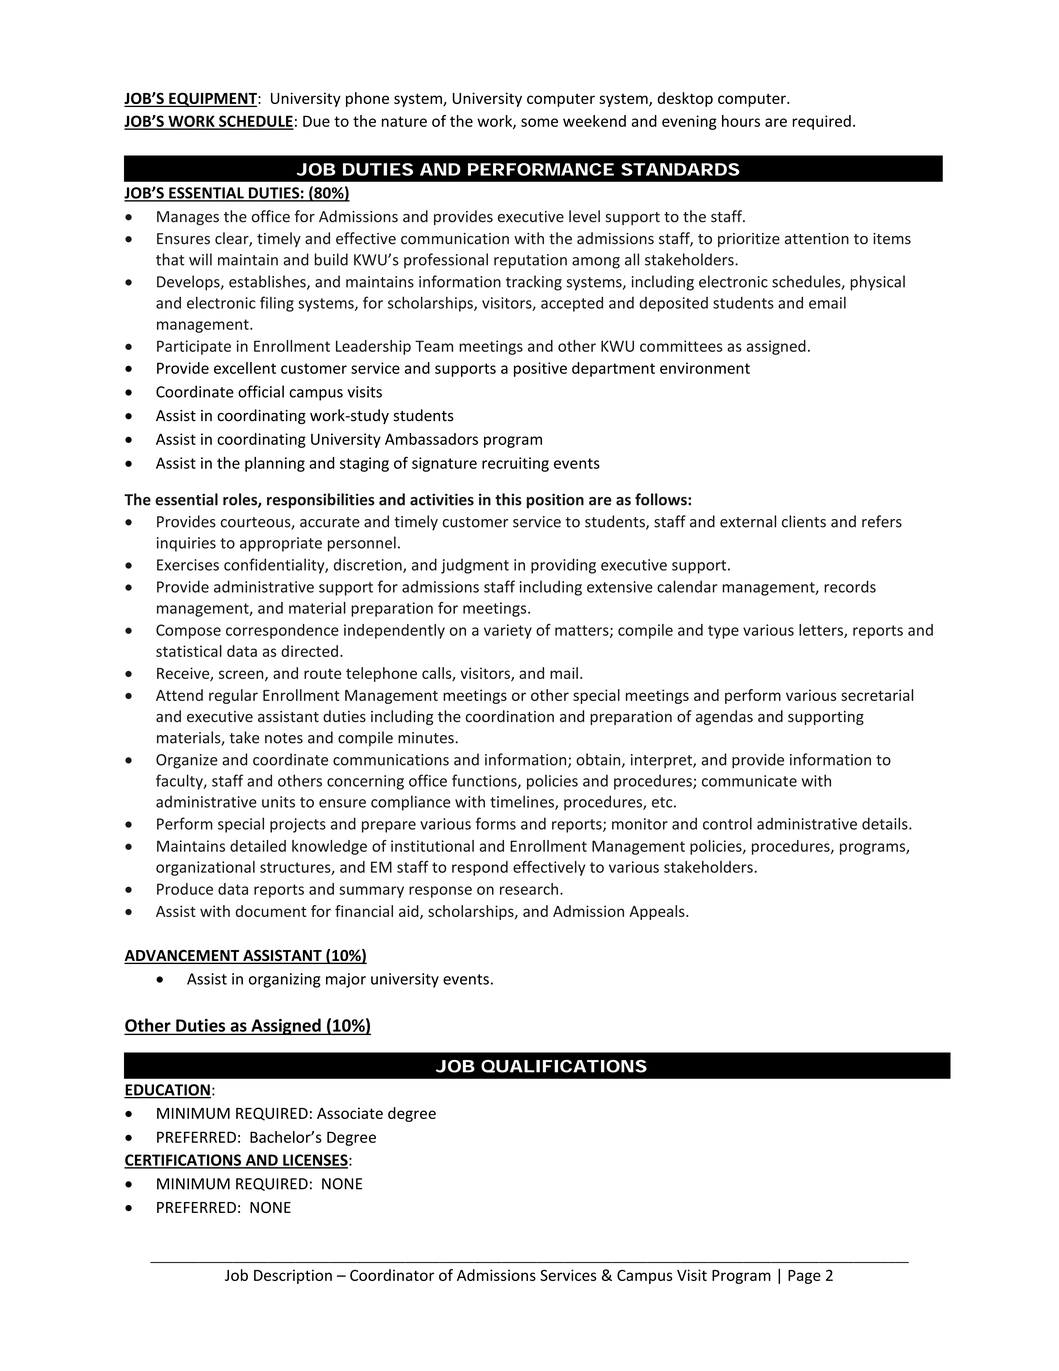 This image has height=1371, width=1059. Describe the element at coordinates (804, 1277) in the image. I see `Page` at that location.
